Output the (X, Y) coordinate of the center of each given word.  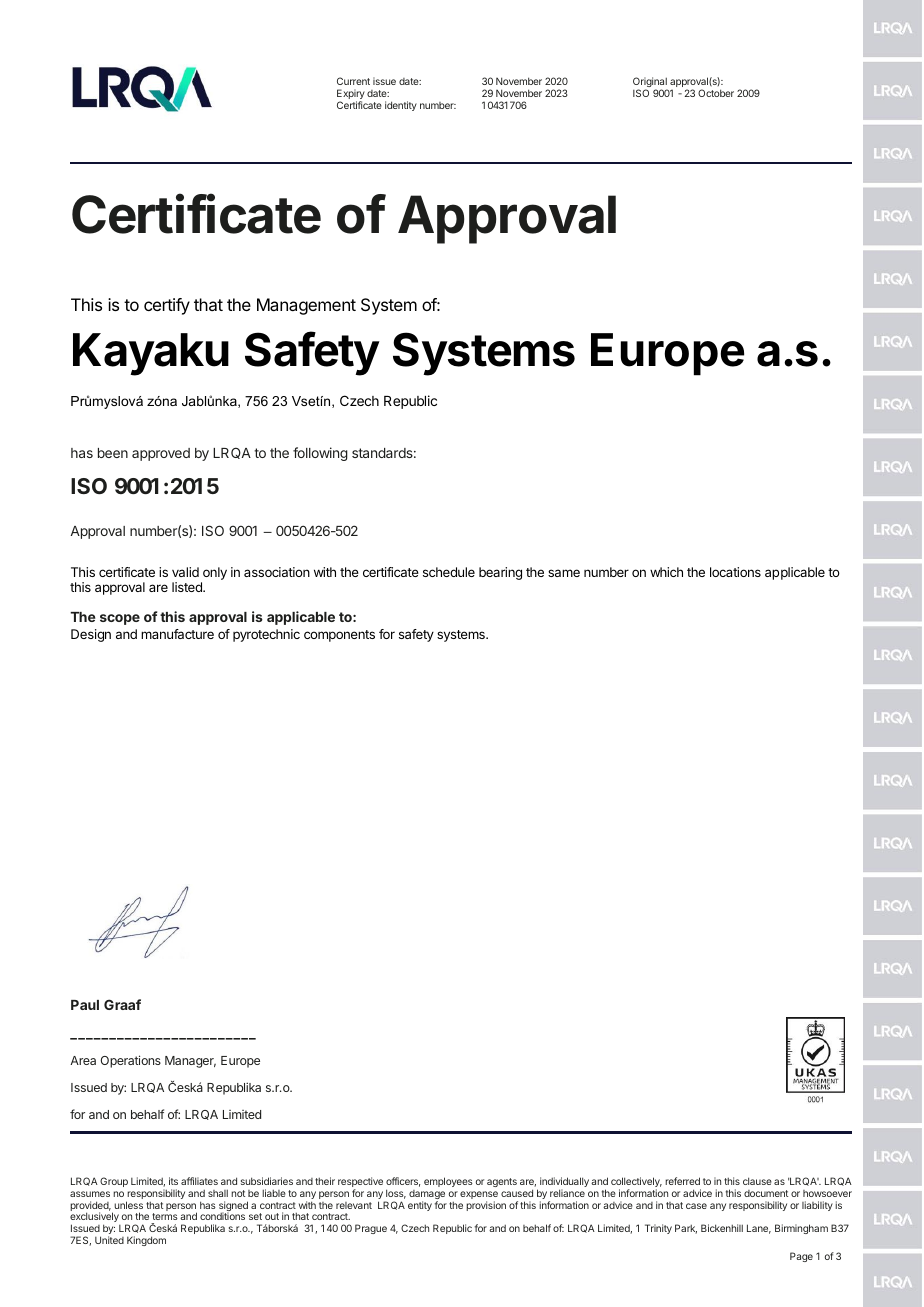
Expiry (351, 95)
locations (735, 572)
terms (165, 1216)
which (666, 572)
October (716, 93)
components (339, 636)
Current (353, 81)
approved (161, 454)
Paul (85, 1005)
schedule (449, 572)
